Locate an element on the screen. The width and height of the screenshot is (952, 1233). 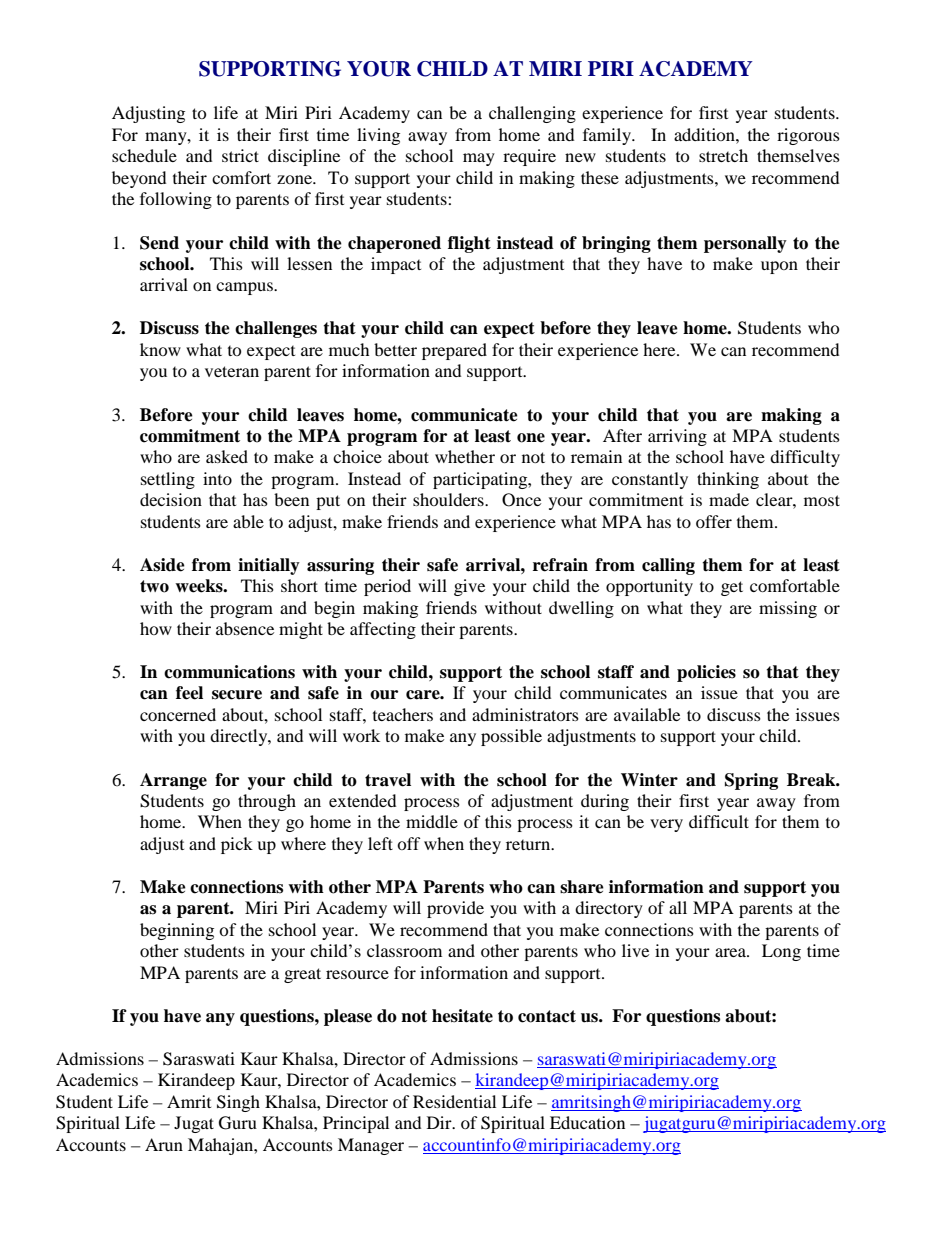
Residential is located at coordinates (454, 1101).
